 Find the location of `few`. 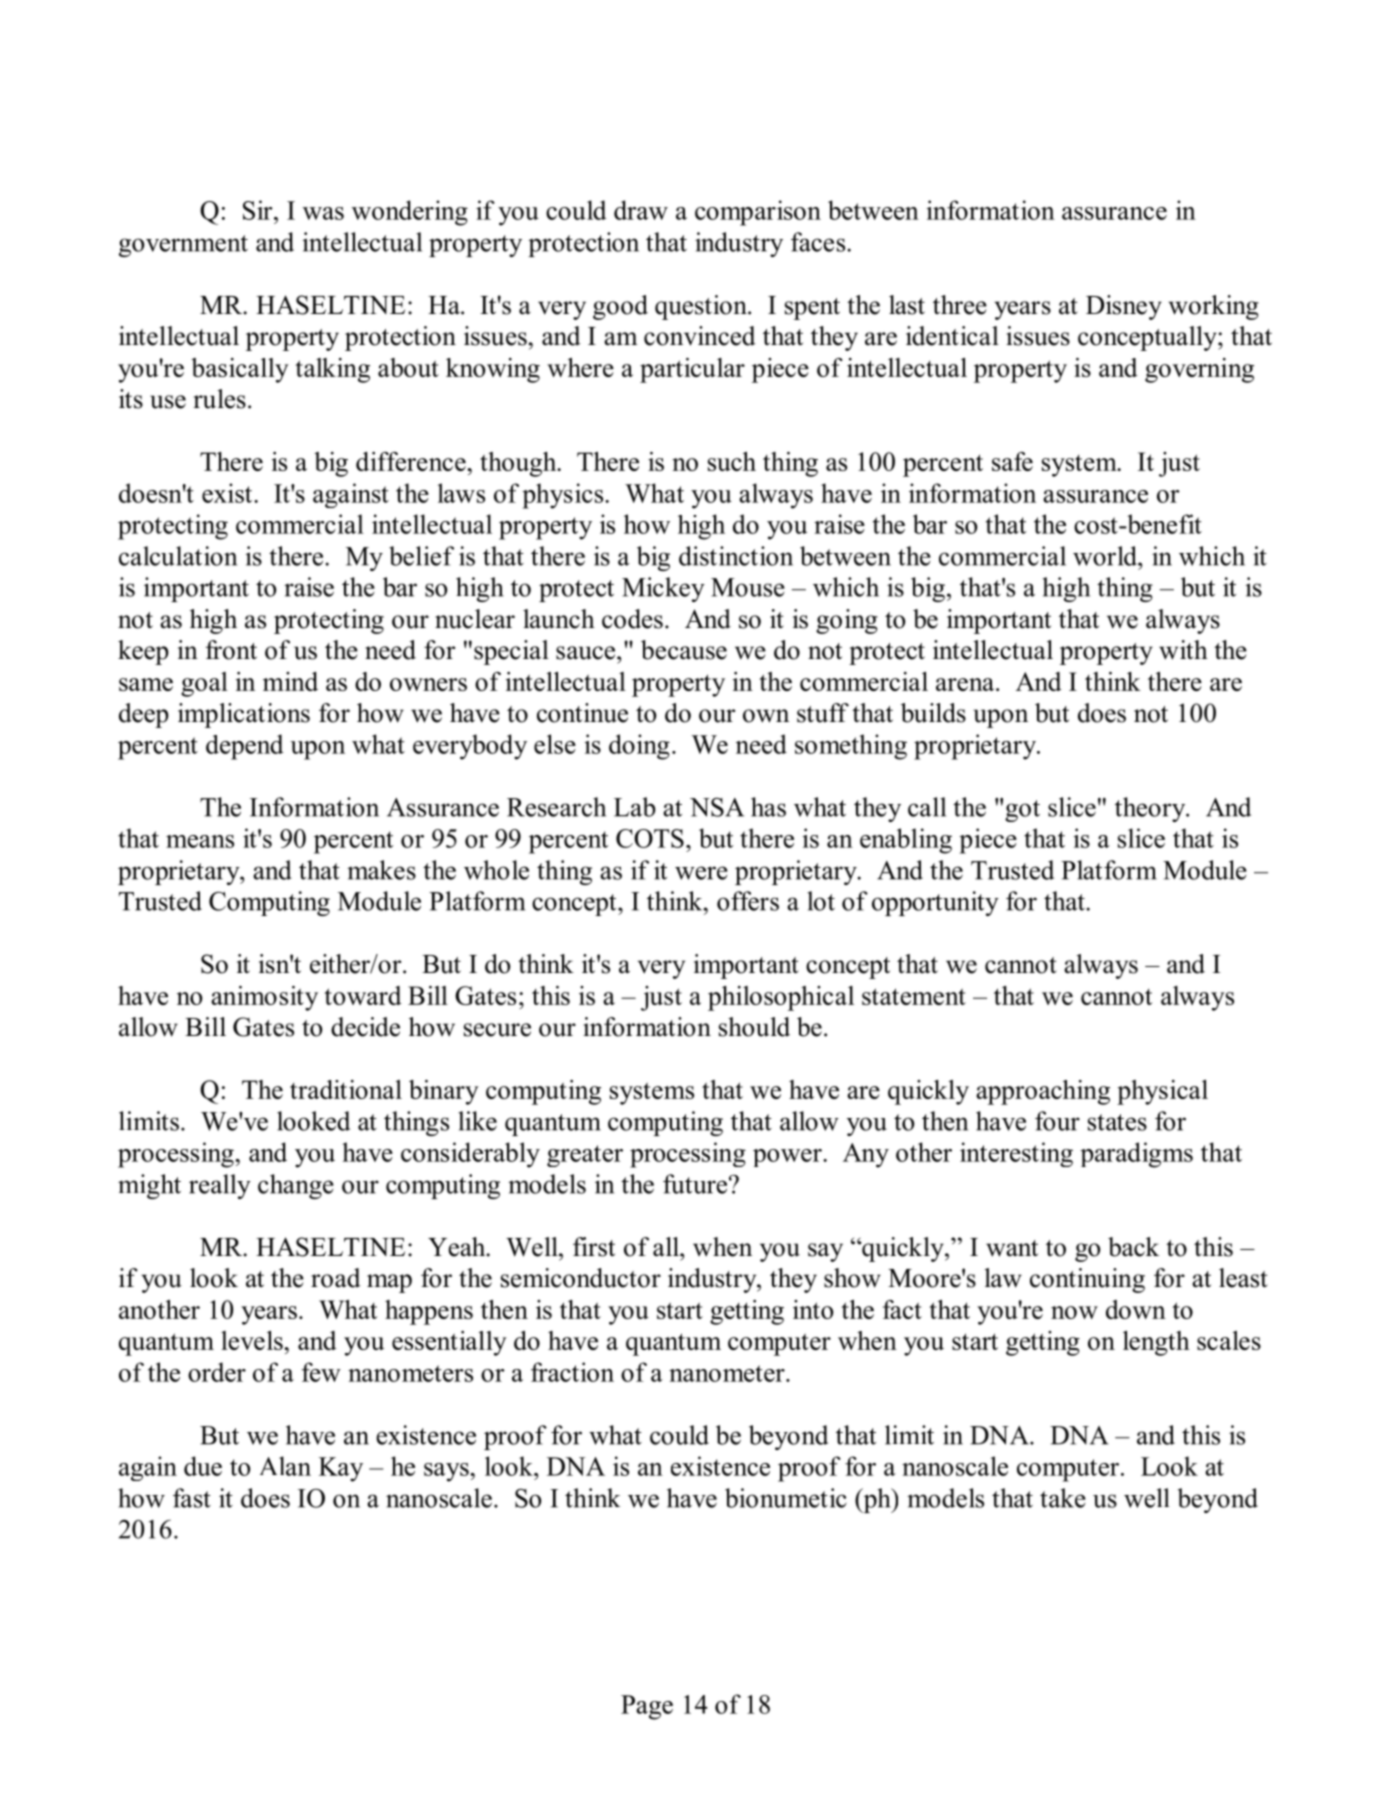

few is located at coordinates (321, 1372).
